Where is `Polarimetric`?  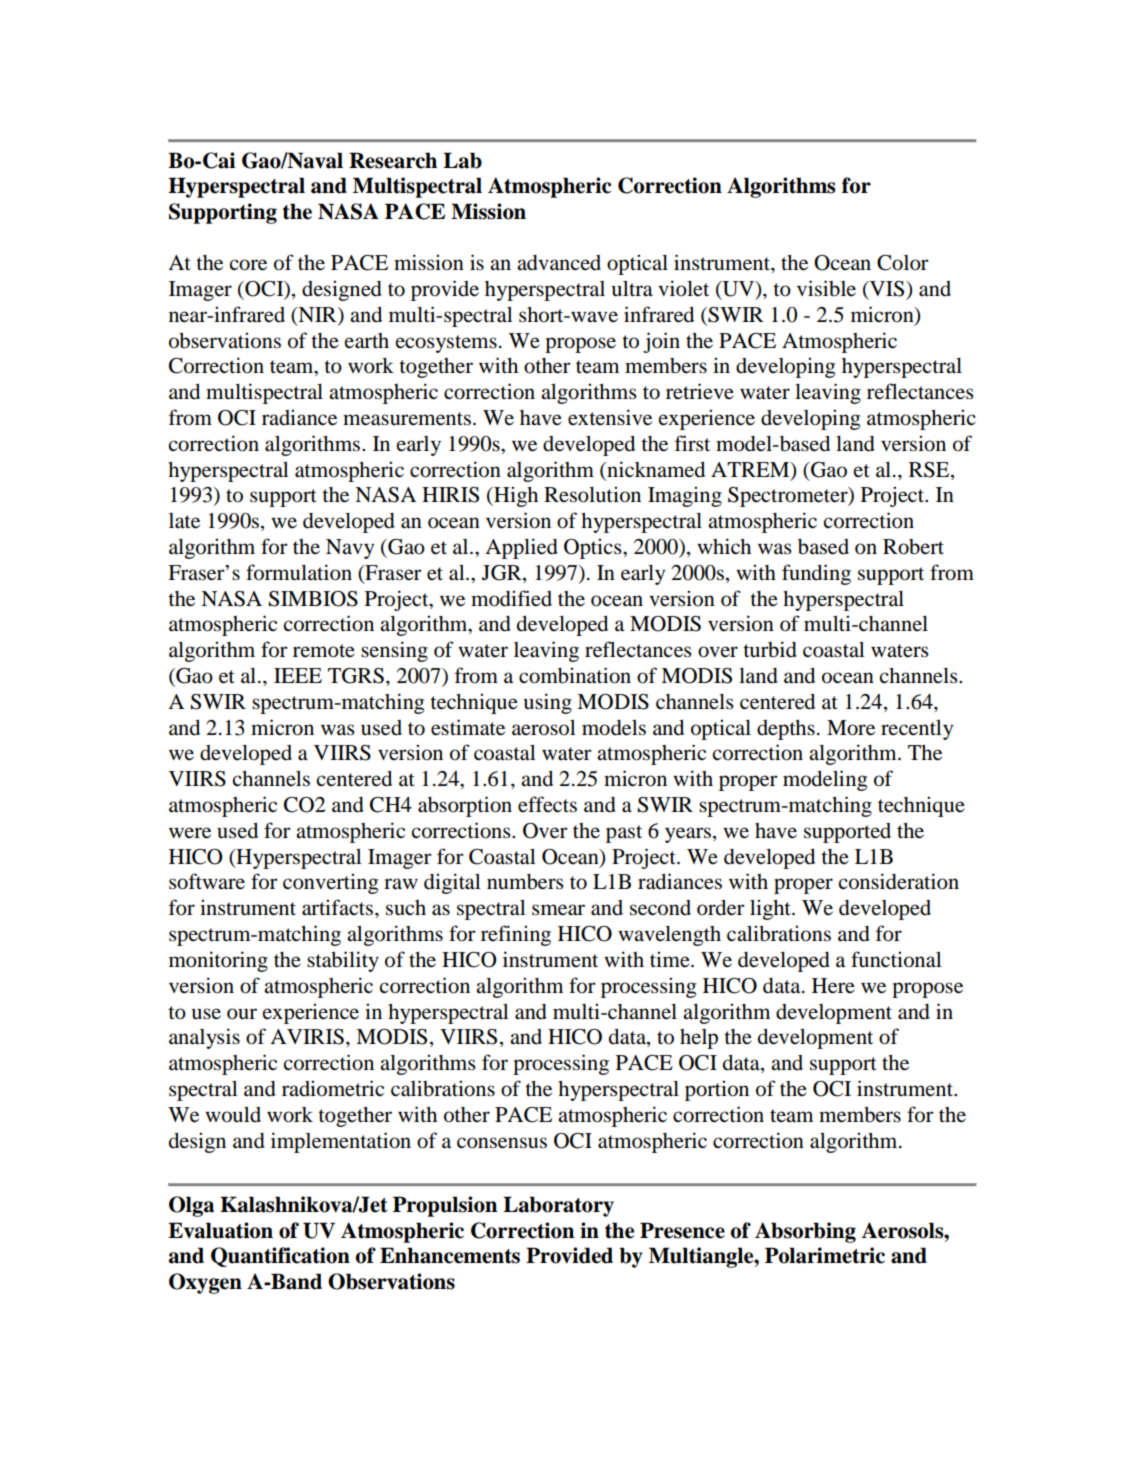 Polarimetric is located at coordinates (825, 1255).
